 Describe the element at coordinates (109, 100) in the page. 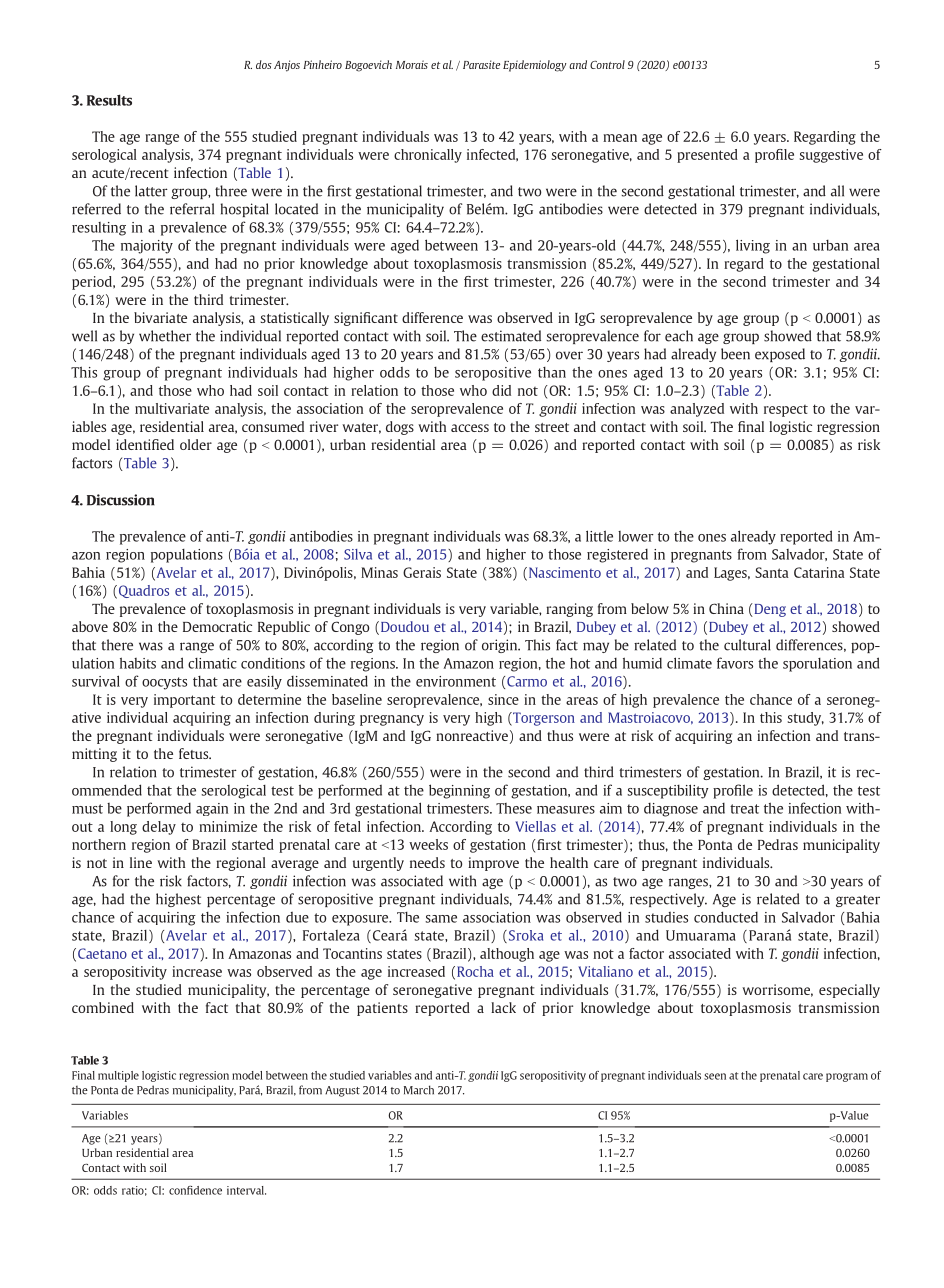

I see `Results` at that location.
